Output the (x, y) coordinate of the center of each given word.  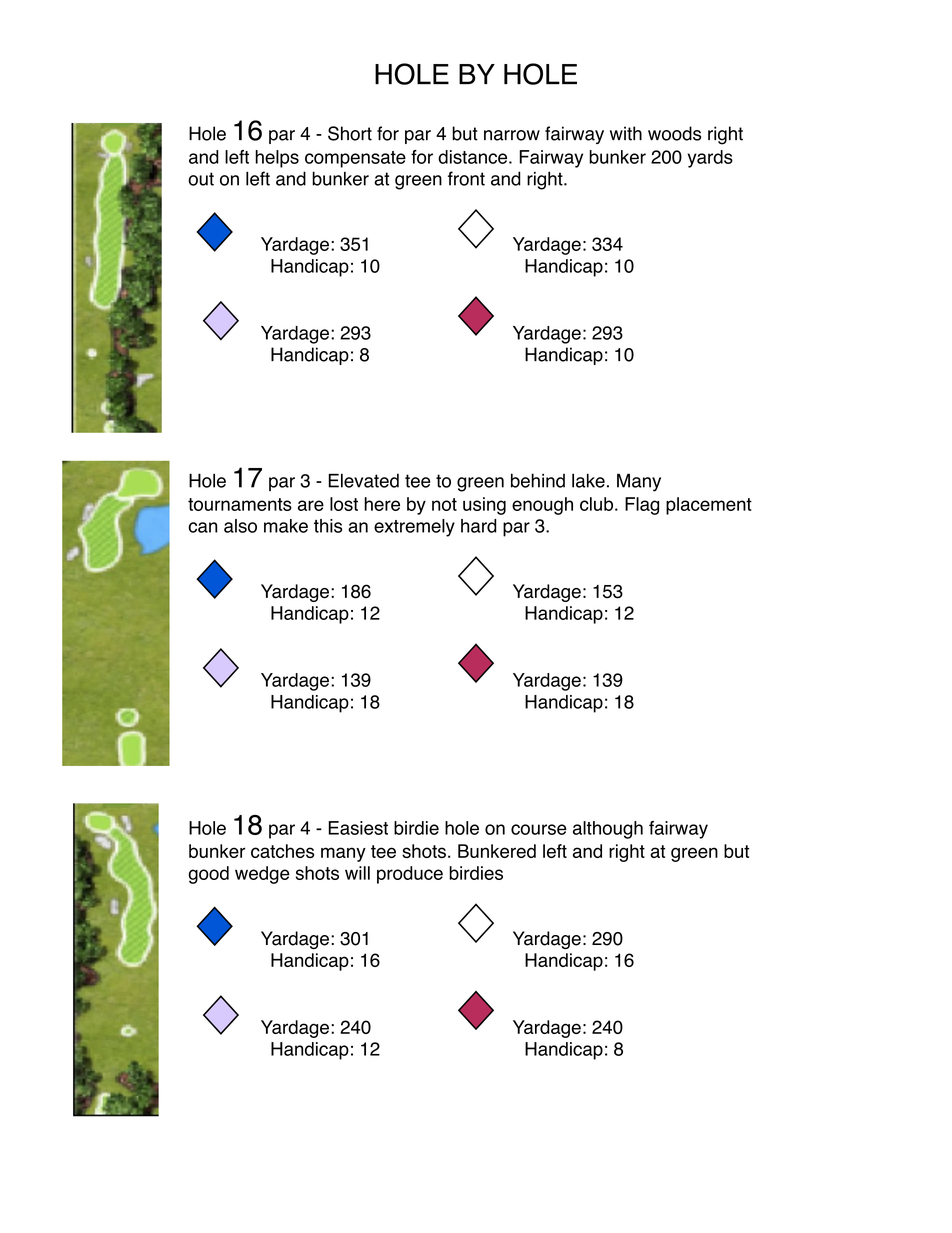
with (626, 133)
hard (479, 526)
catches (282, 851)
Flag (642, 506)
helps (277, 159)
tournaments (240, 504)
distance (472, 157)
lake (588, 480)
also (240, 526)
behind (538, 480)
